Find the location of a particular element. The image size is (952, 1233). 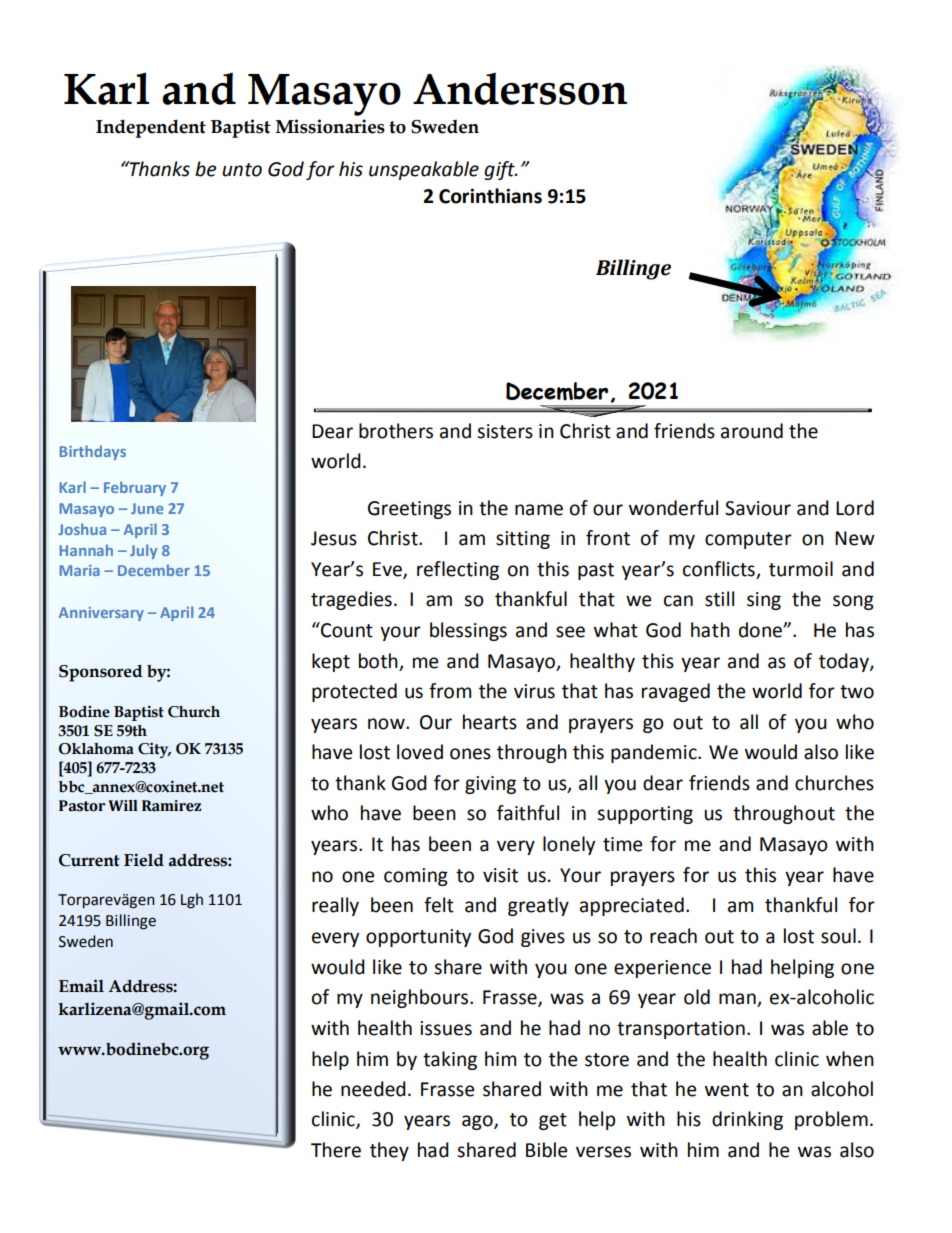

still is located at coordinates (719, 599).
